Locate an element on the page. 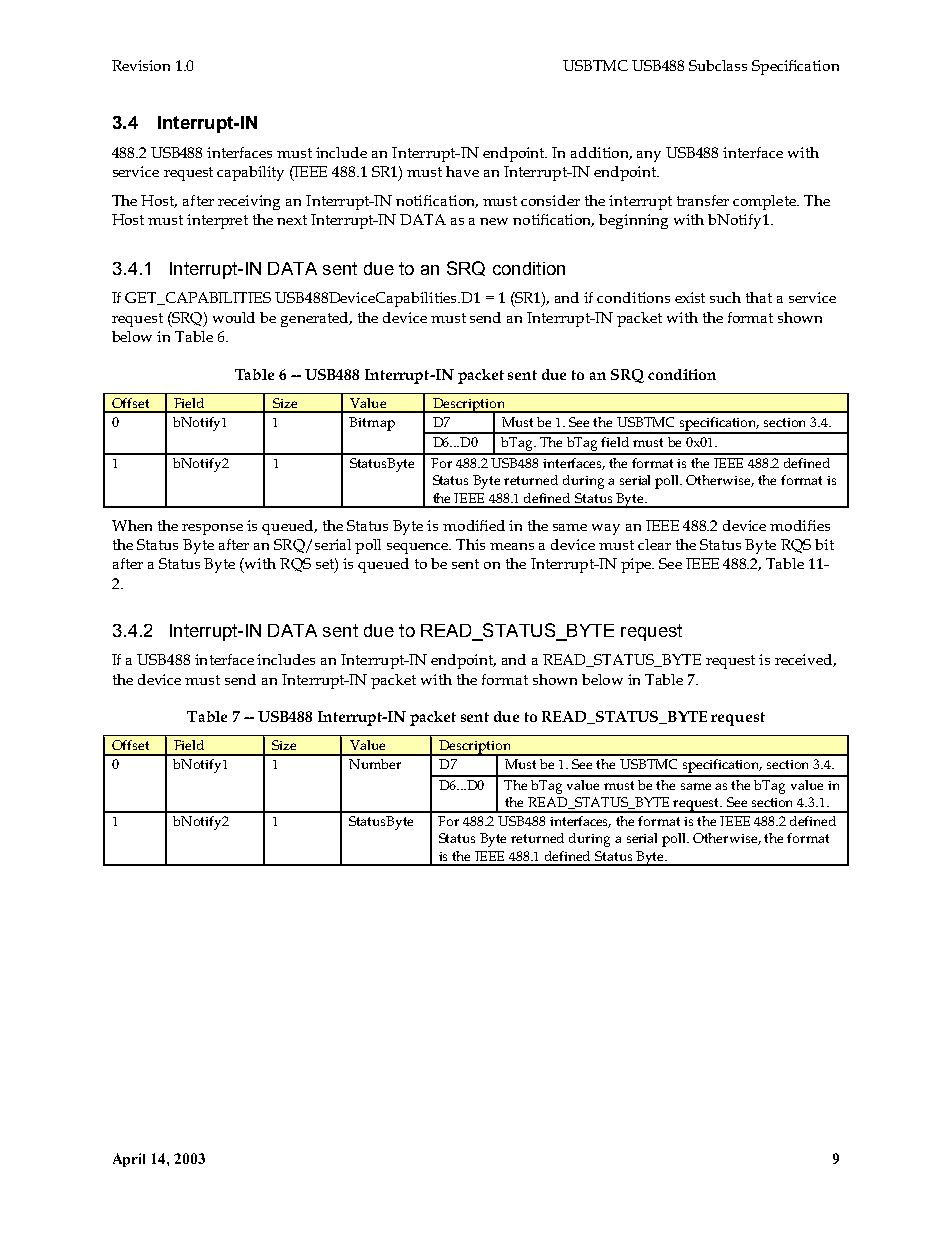 Image resolution: width=952 pixels, height=1233 pixels. pipe is located at coordinates (637, 565).
